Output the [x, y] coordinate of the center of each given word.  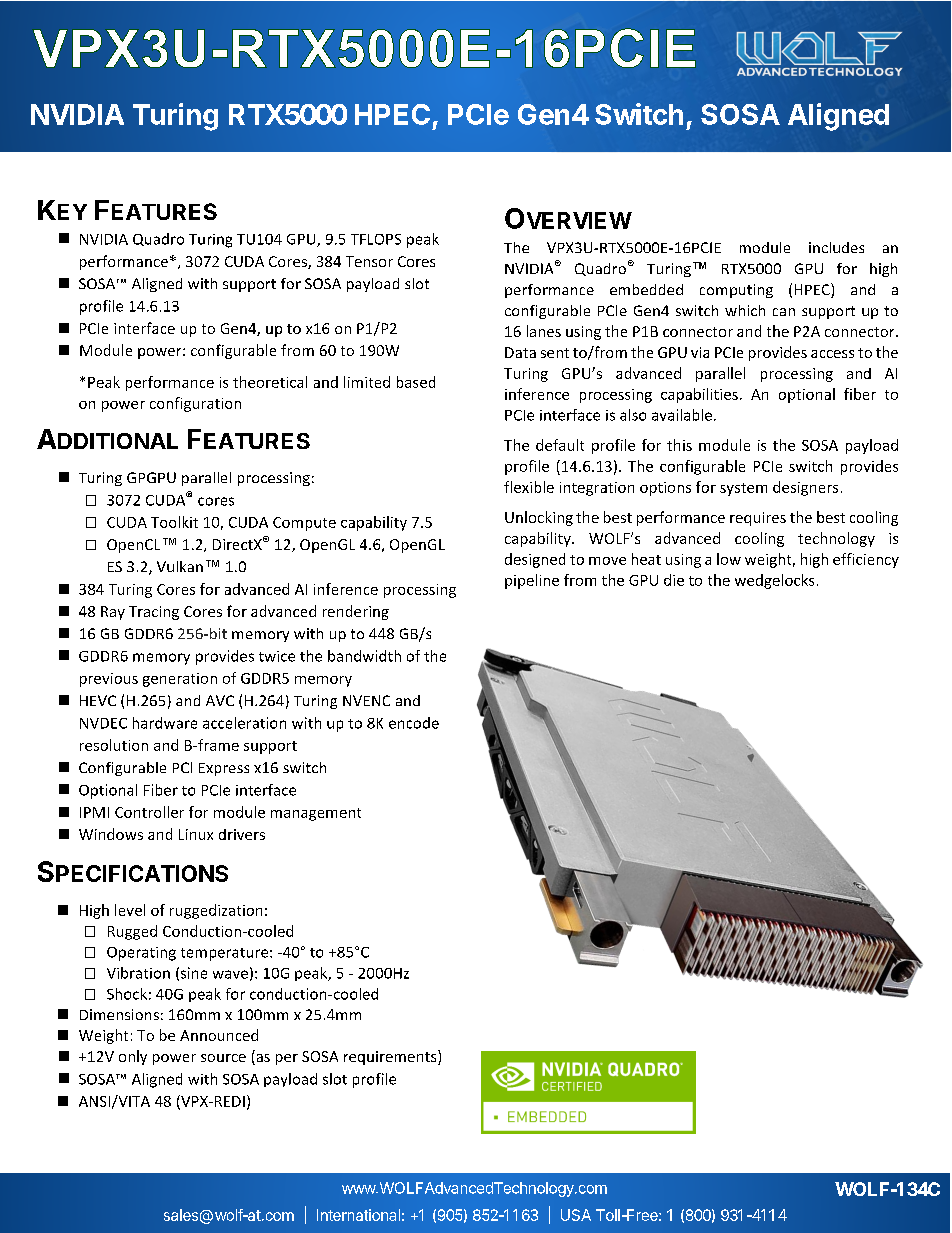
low [729, 559]
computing [736, 291]
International [358, 1215]
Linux [196, 834]
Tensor [369, 261]
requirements [391, 1057]
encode [414, 723]
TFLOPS [376, 239]
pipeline [532, 581]
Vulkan [180, 566]
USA [576, 1215]
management [316, 814]
